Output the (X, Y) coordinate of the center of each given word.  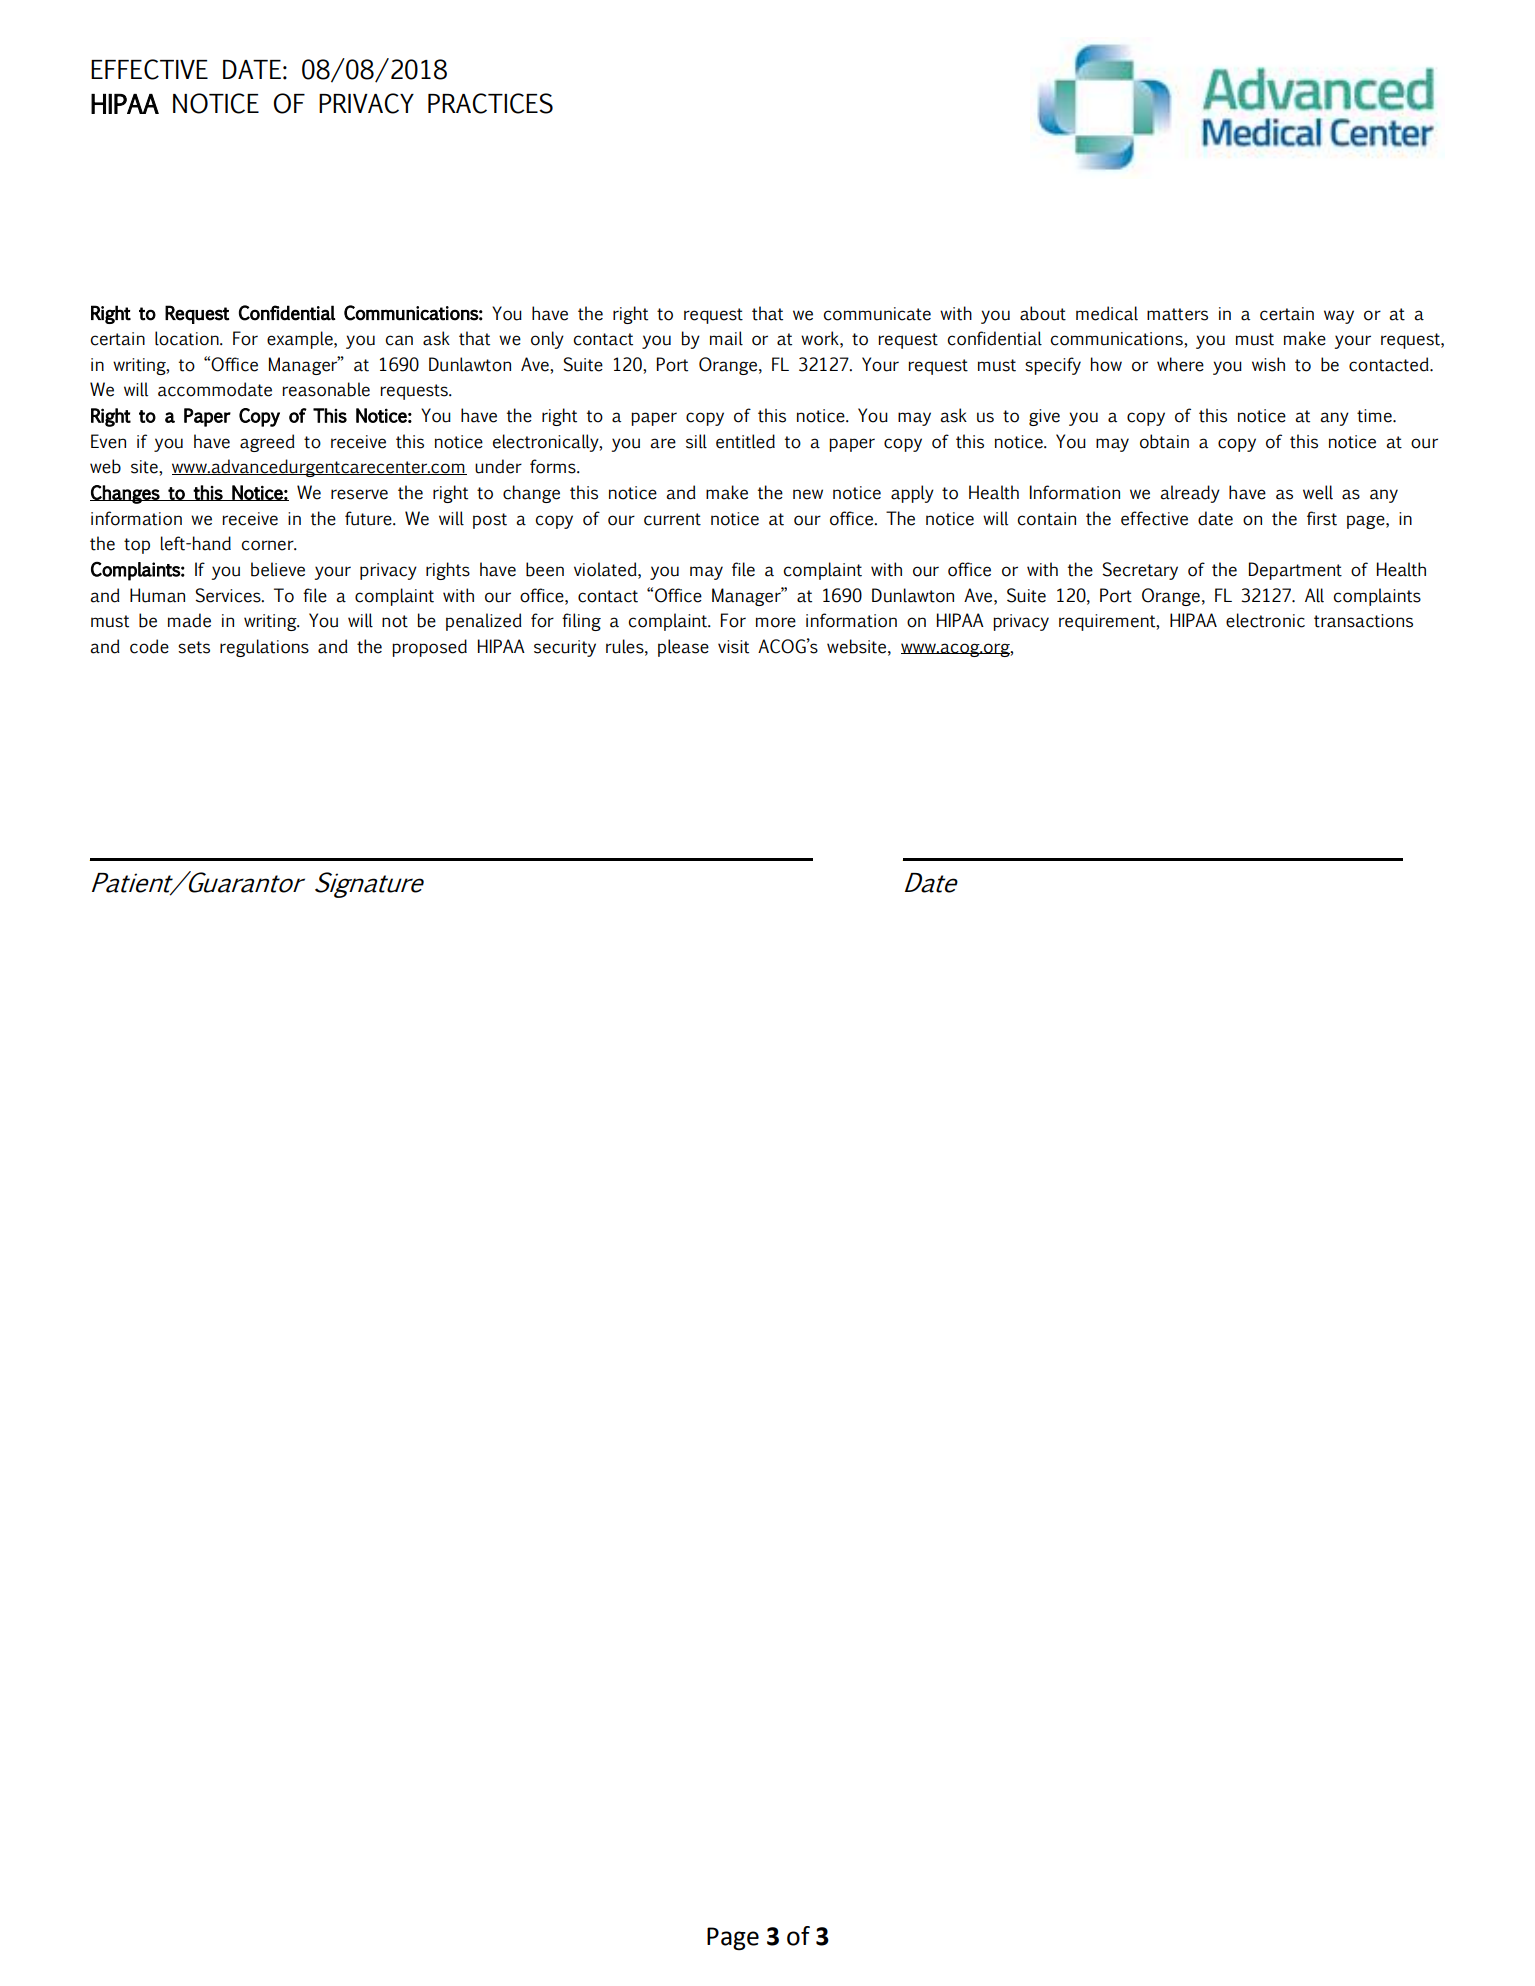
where (1180, 364)
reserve (359, 494)
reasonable (326, 389)
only (547, 340)
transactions (1363, 621)
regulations (264, 648)
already (1190, 494)
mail (726, 338)
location (188, 338)
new (808, 494)
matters (1177, 314)
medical (1107, 313)
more (776, 622)
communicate (877, 314)
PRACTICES (490, 103)
